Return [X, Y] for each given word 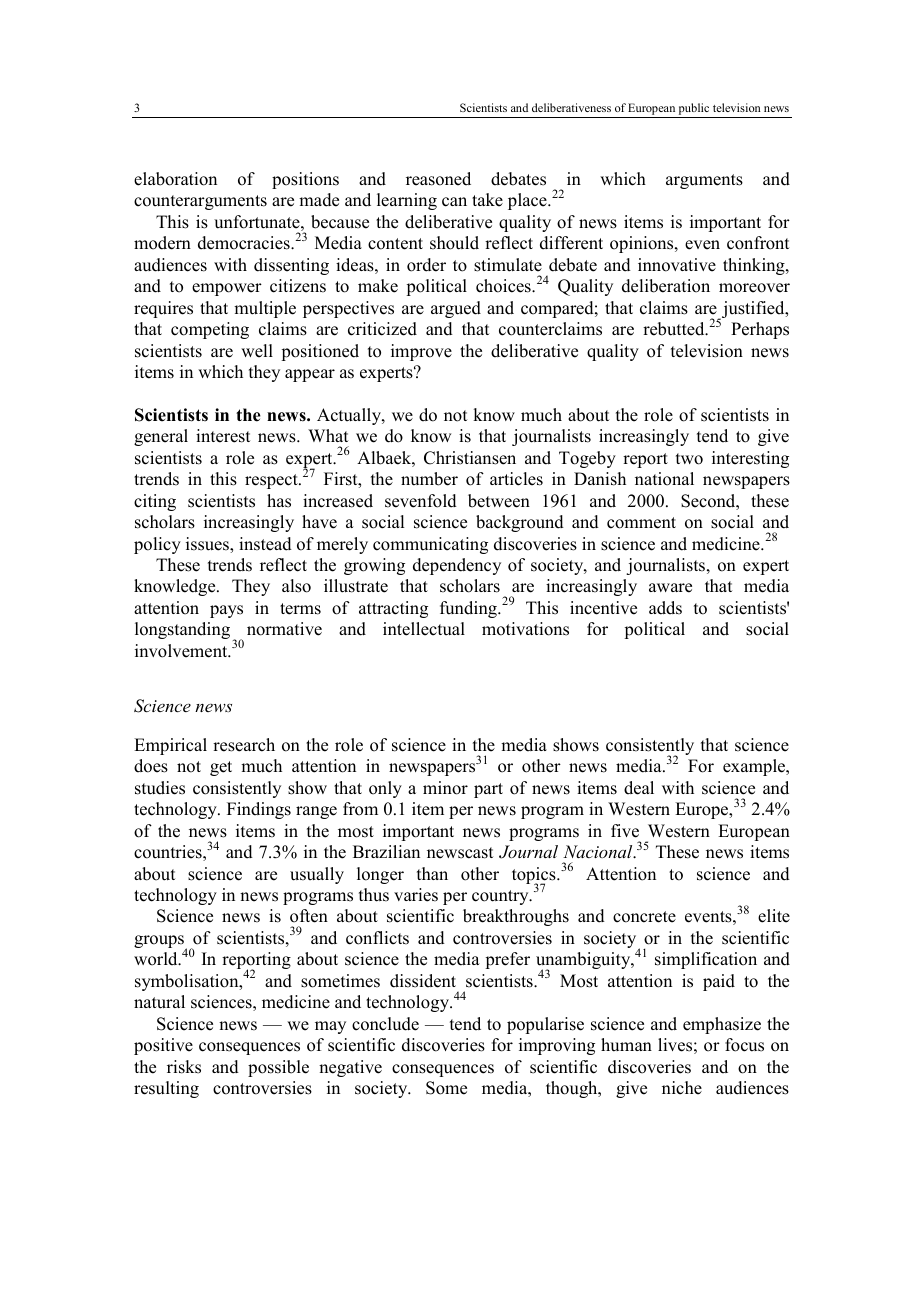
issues [208, 544]
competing [210, 330]
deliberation [666, 286]
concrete [644, 917]
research [244, 745]
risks [184, 1067]
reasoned [438, 179]
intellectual [424, 629]
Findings [259, 810]
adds [665, 608]
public [694, 109]
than [432, 873]
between [499, 501]
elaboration [175, 179]
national [664, 479]
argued [456, 309]
